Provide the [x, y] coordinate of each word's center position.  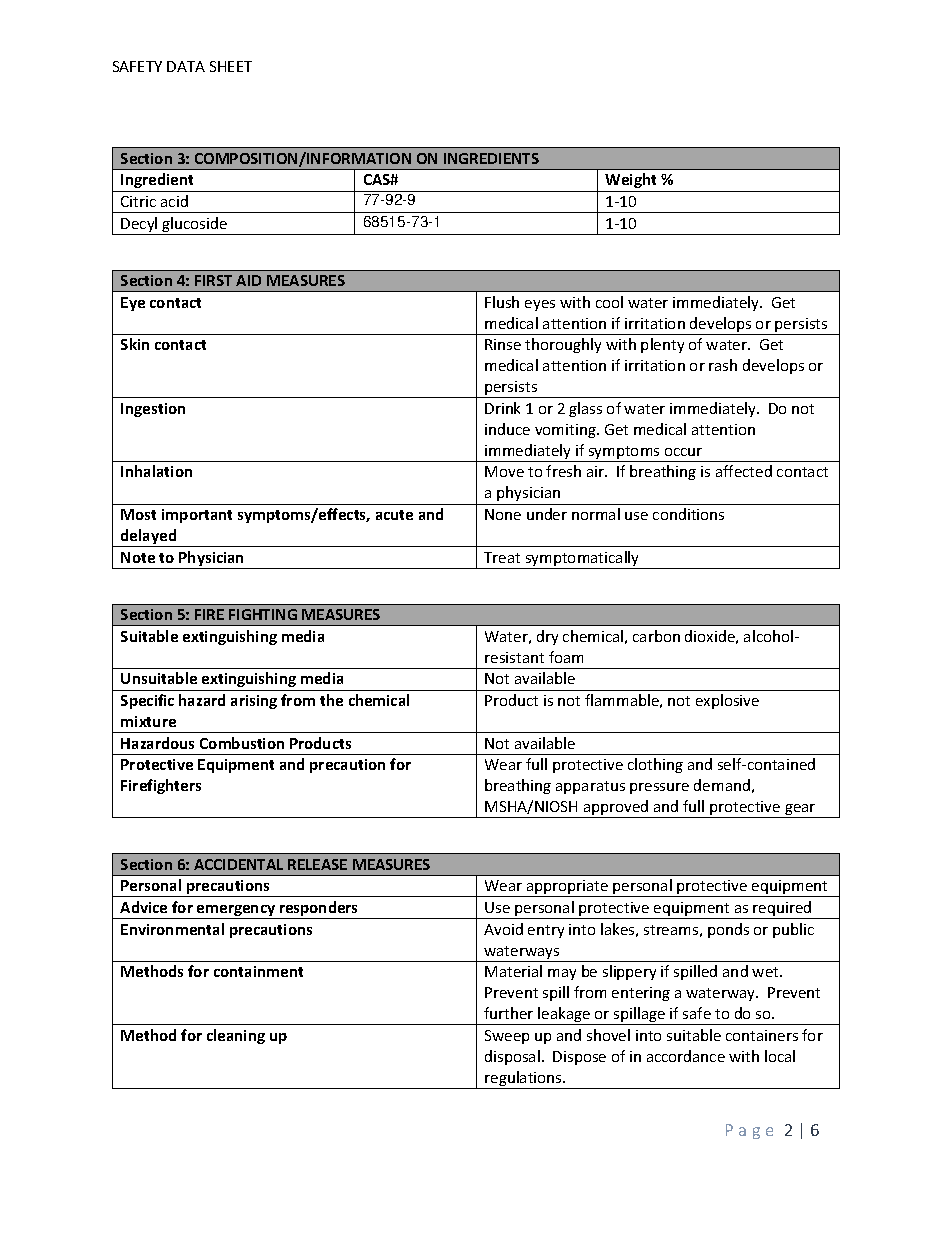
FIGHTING [263, 614]
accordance [686, 1056]
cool [609, 302]
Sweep [507, 1037]
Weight [630, 180]
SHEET [231, 66]
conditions [688, 514]
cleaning [236, 1036]
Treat [502, 557]
